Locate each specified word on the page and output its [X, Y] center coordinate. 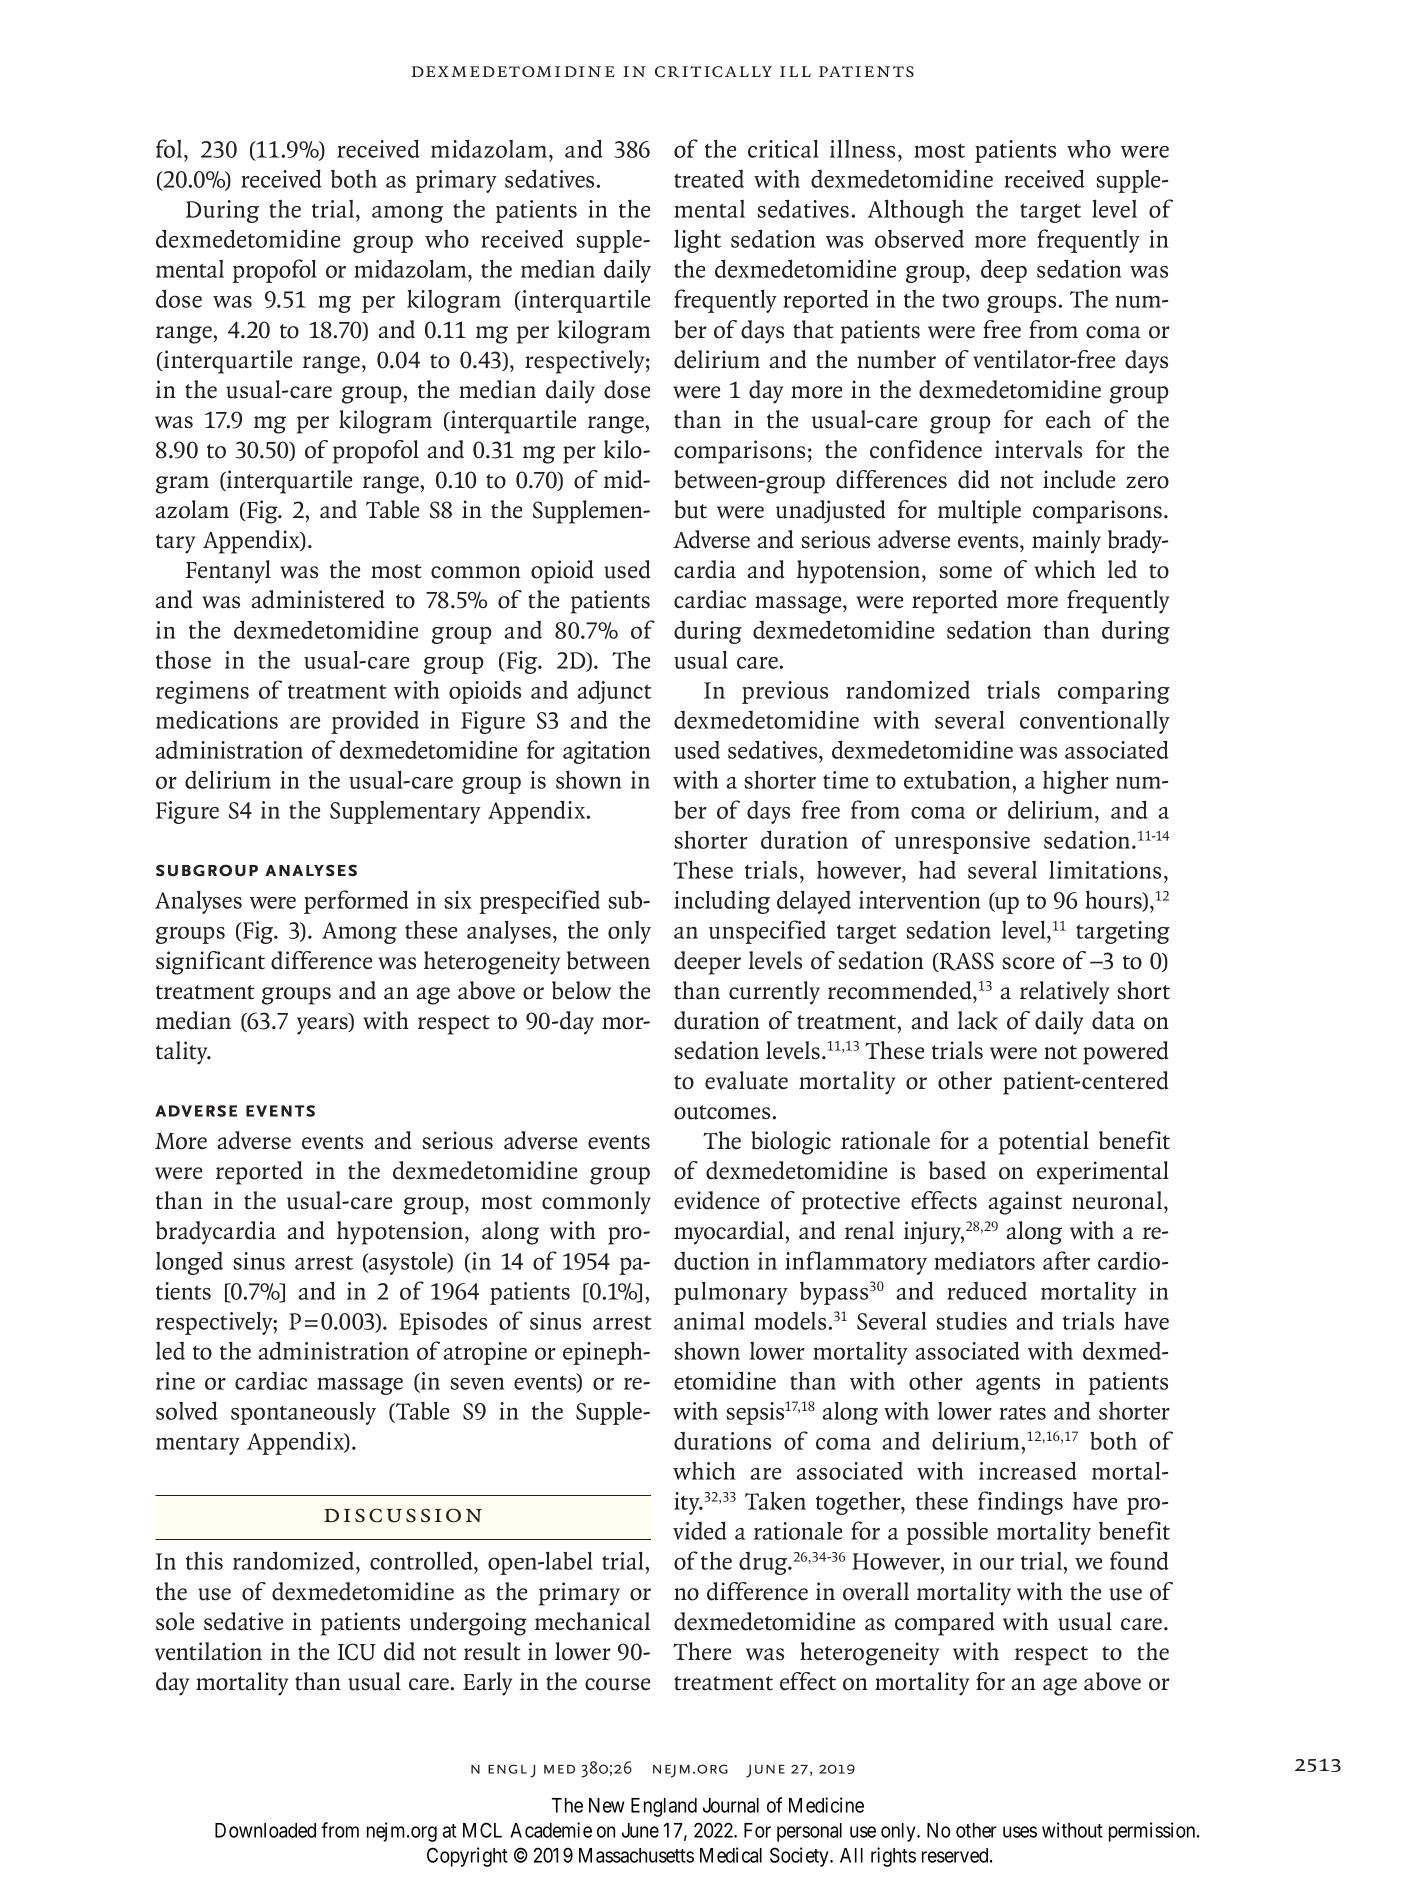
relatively [1064, 993]
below [581, 990]
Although [915, 211]
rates [1022, 1412]
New [607, 1805]
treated [709, 179]
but [690, 509]
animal [709, 1321]
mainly [1066, 542]
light [697, 241]
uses [1020, 1832]
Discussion [403, 1515]
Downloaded [265, 1830]
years [323, 1026]
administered [318, 599]
